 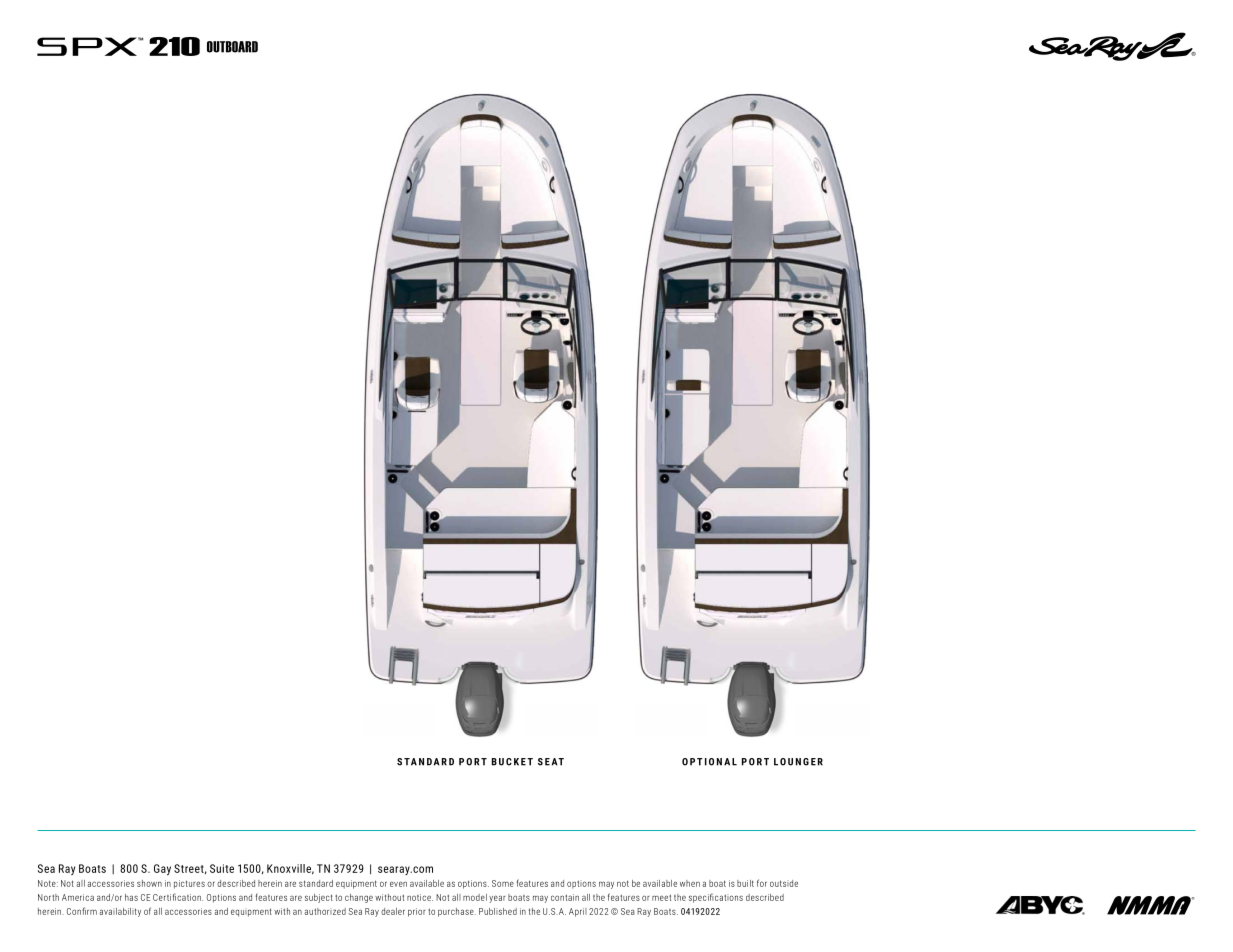 I want to click on Gay, so click(x=162, y=870).
